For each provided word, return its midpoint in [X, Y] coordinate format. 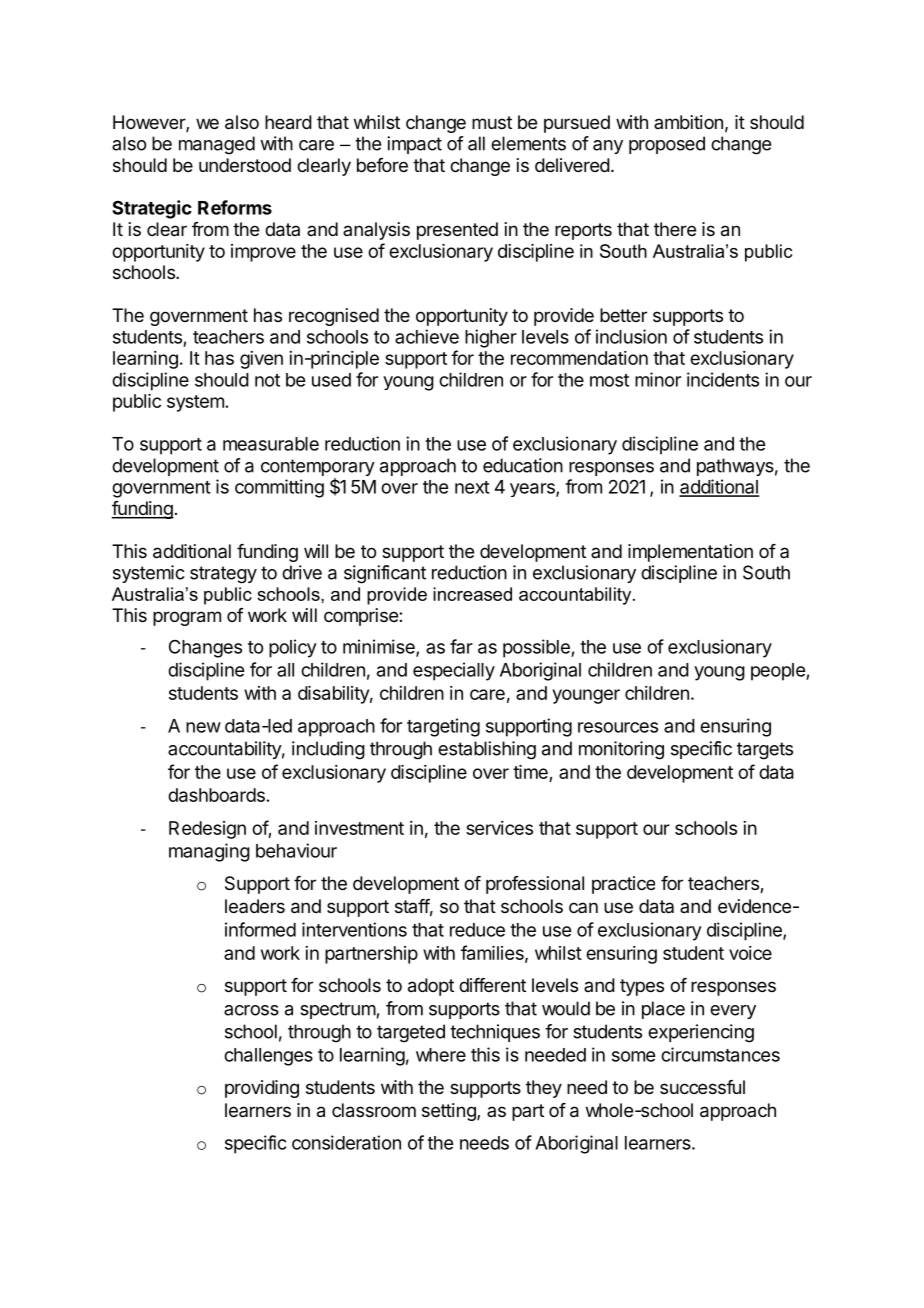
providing [262, 1089]
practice [623, 885]
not [267, 380]
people [779, 672]
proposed [667, 145]
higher [491, 338]
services [499, 828]
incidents [723, 379]
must [492, 122]
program [187, 618]
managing [209, 852]
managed [217, 145]
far [461, 646]
